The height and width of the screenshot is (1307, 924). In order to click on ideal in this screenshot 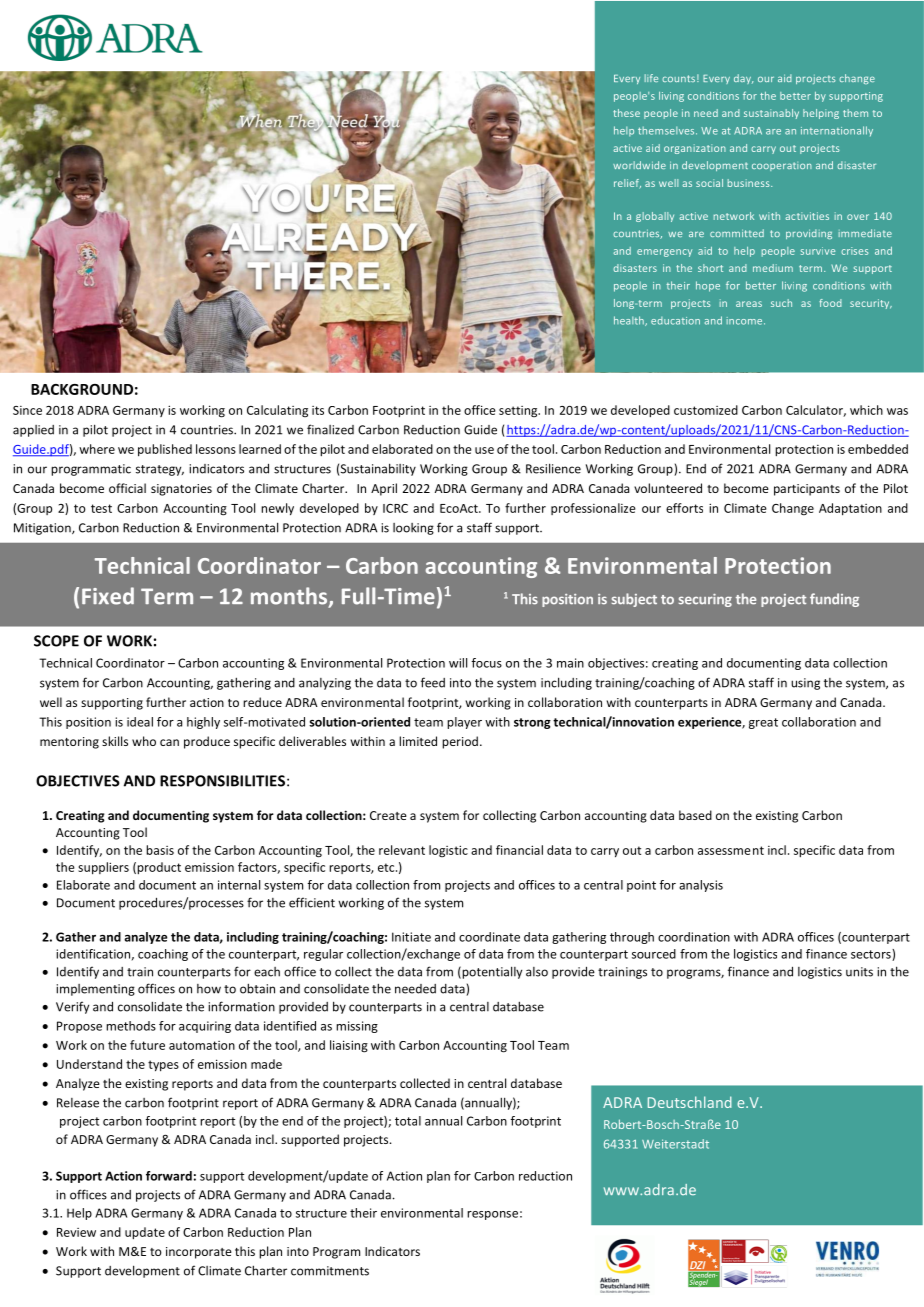, I will do `click(140, 722)`.
